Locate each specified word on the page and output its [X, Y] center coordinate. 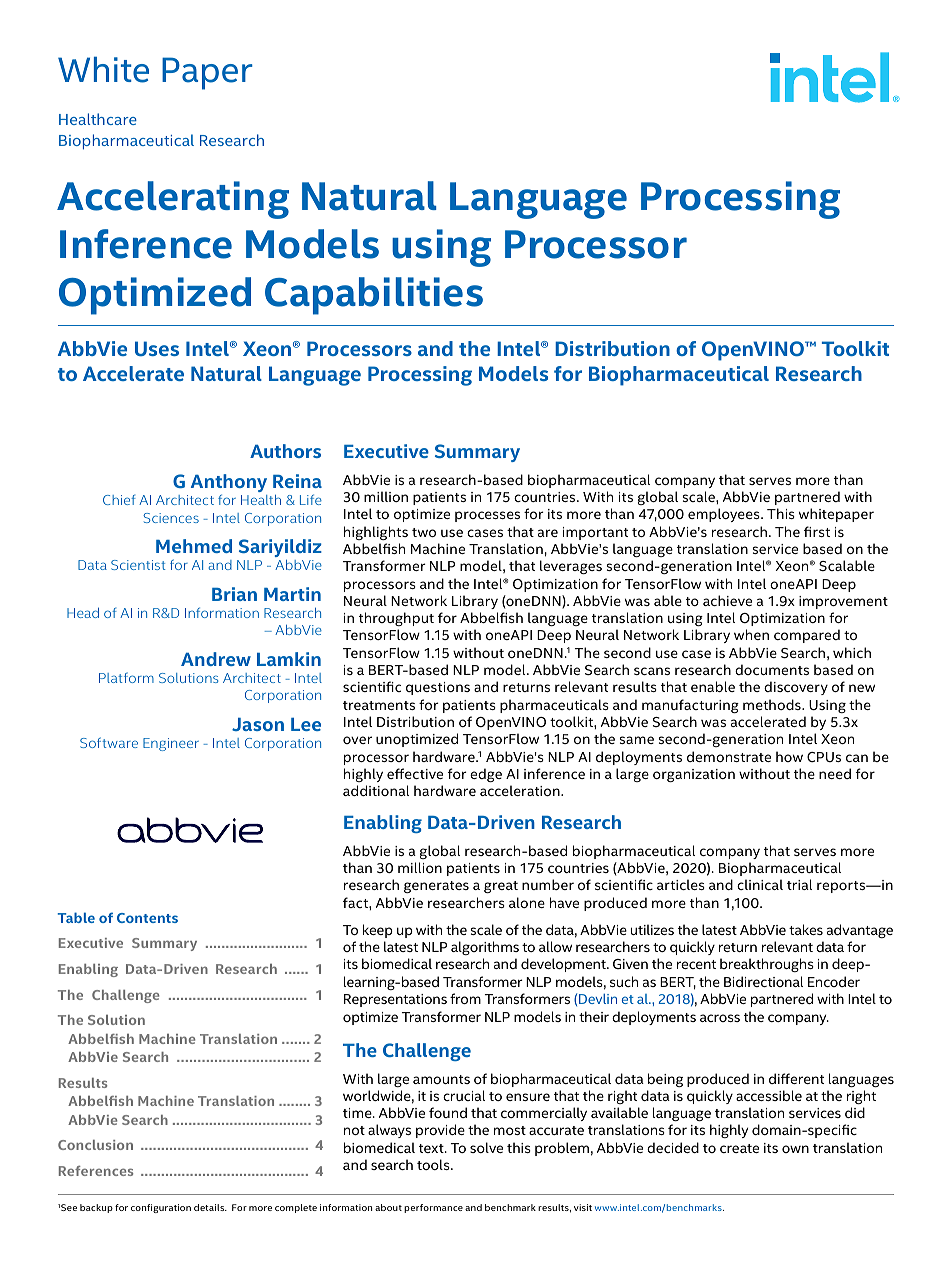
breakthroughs [767, 965]
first [817, 531]
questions [438, 688]
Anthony [229, 484]
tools [434, 1164]
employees [725, 515]
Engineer [171, 744]
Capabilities [374, 296]
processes [487, 516]
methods [773, 704]
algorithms [485, 948]
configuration [161, 1208]
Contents [147, 918]
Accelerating [173, 200]
